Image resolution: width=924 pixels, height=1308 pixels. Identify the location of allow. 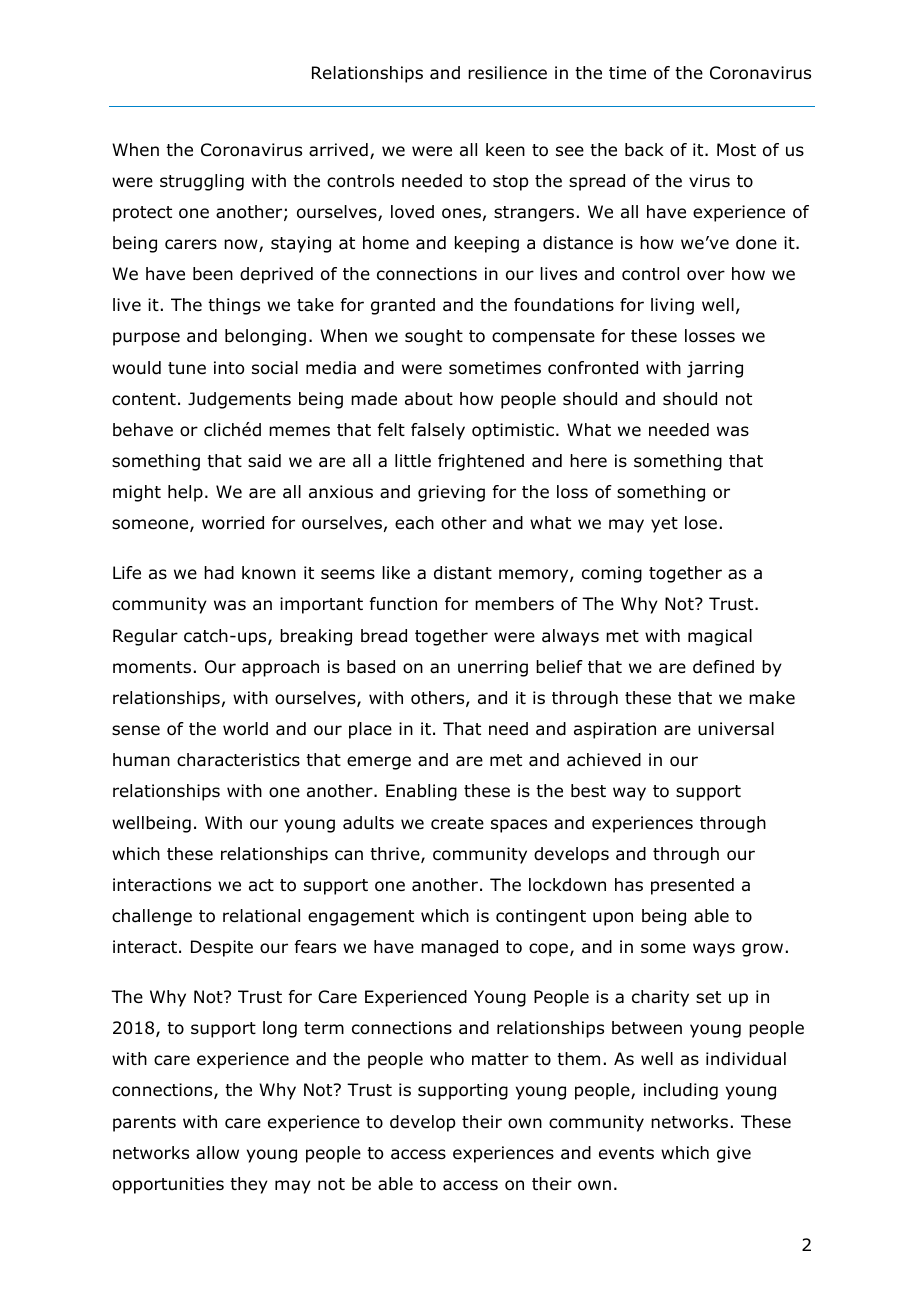
(217, 1153).
